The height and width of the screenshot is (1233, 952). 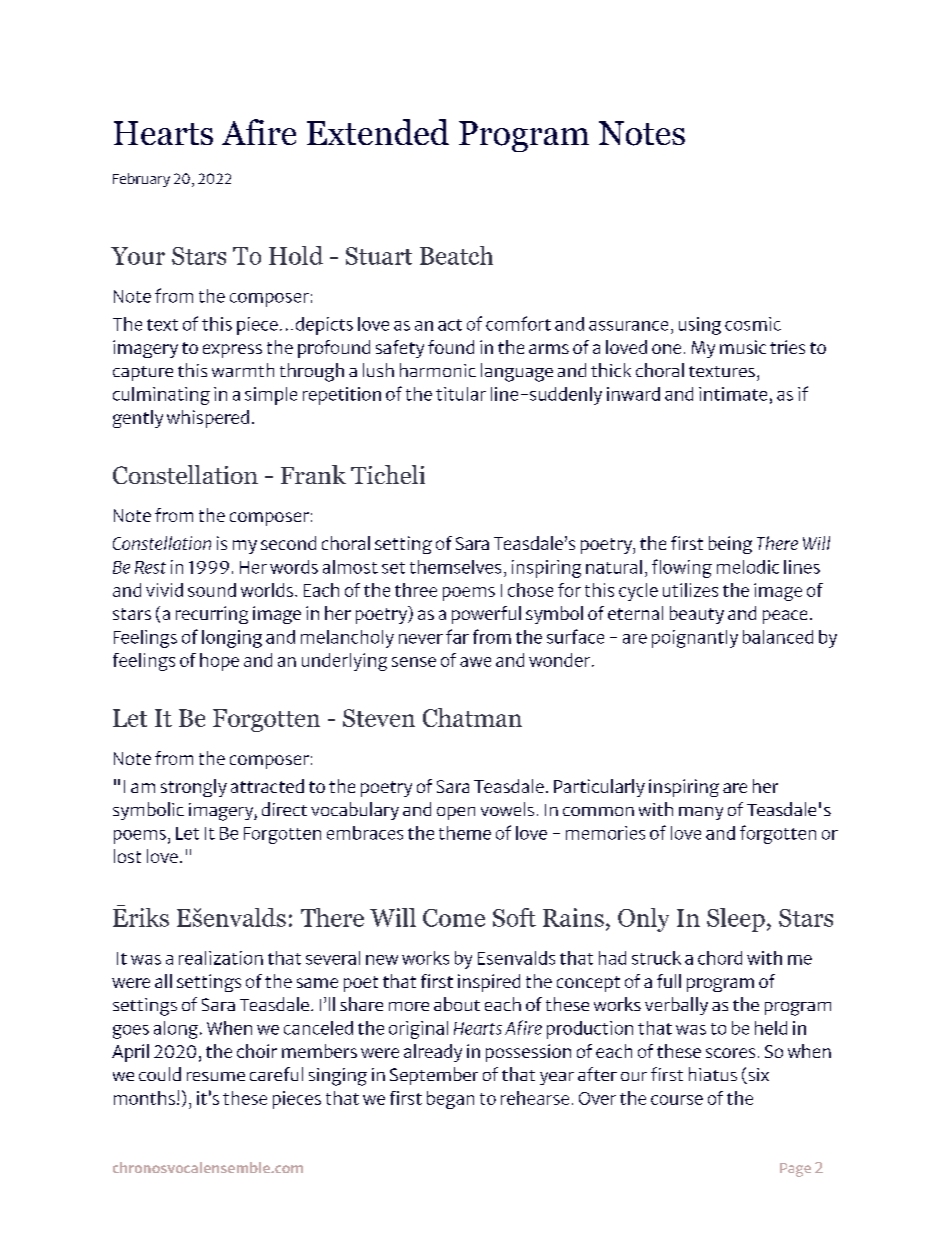 What do you see at coordinates (456, 813) in the screenshot?
I see `open` at bounding box center [456, 813].
